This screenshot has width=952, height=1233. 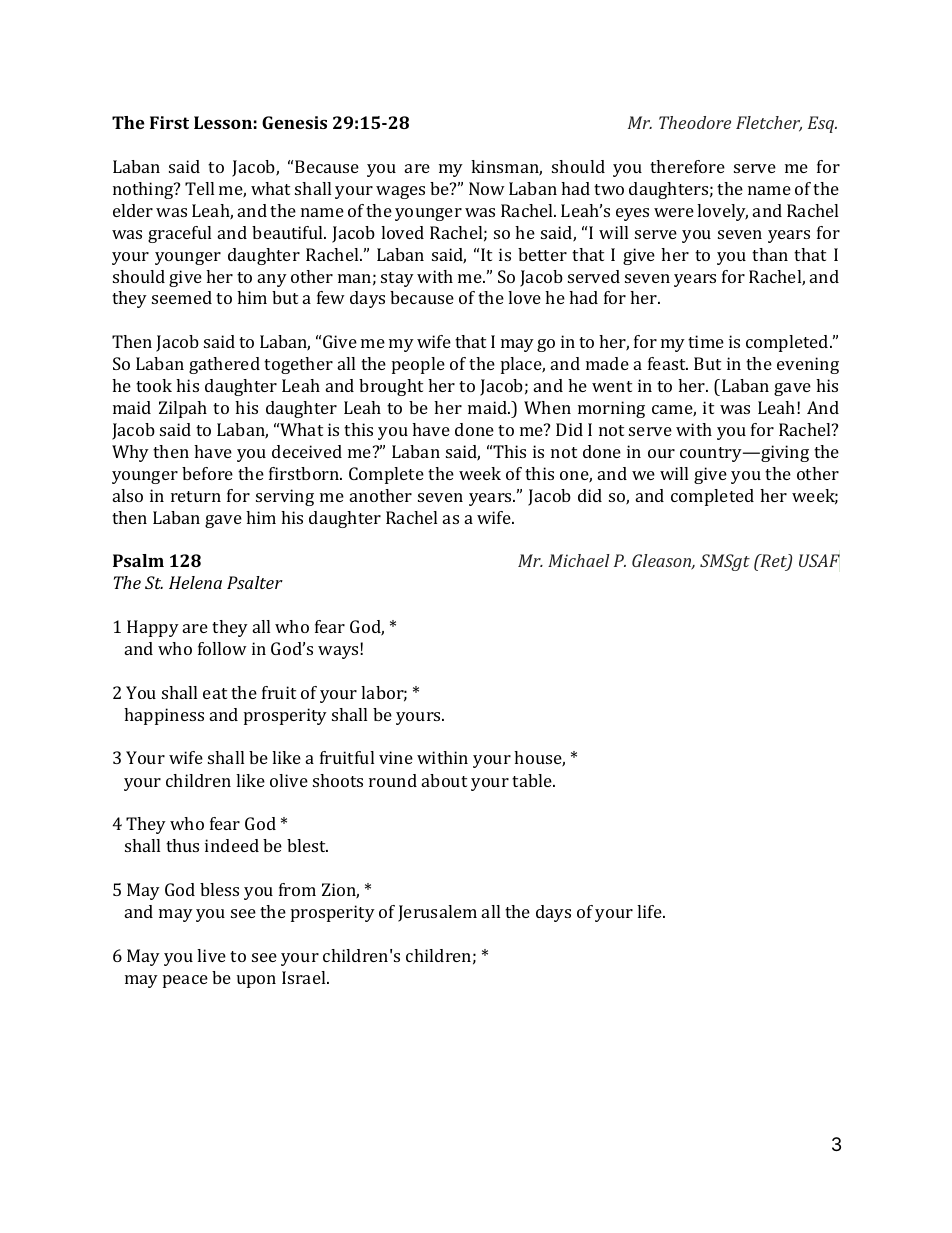 I want to click on Tell, so click(x=199, y=188).
